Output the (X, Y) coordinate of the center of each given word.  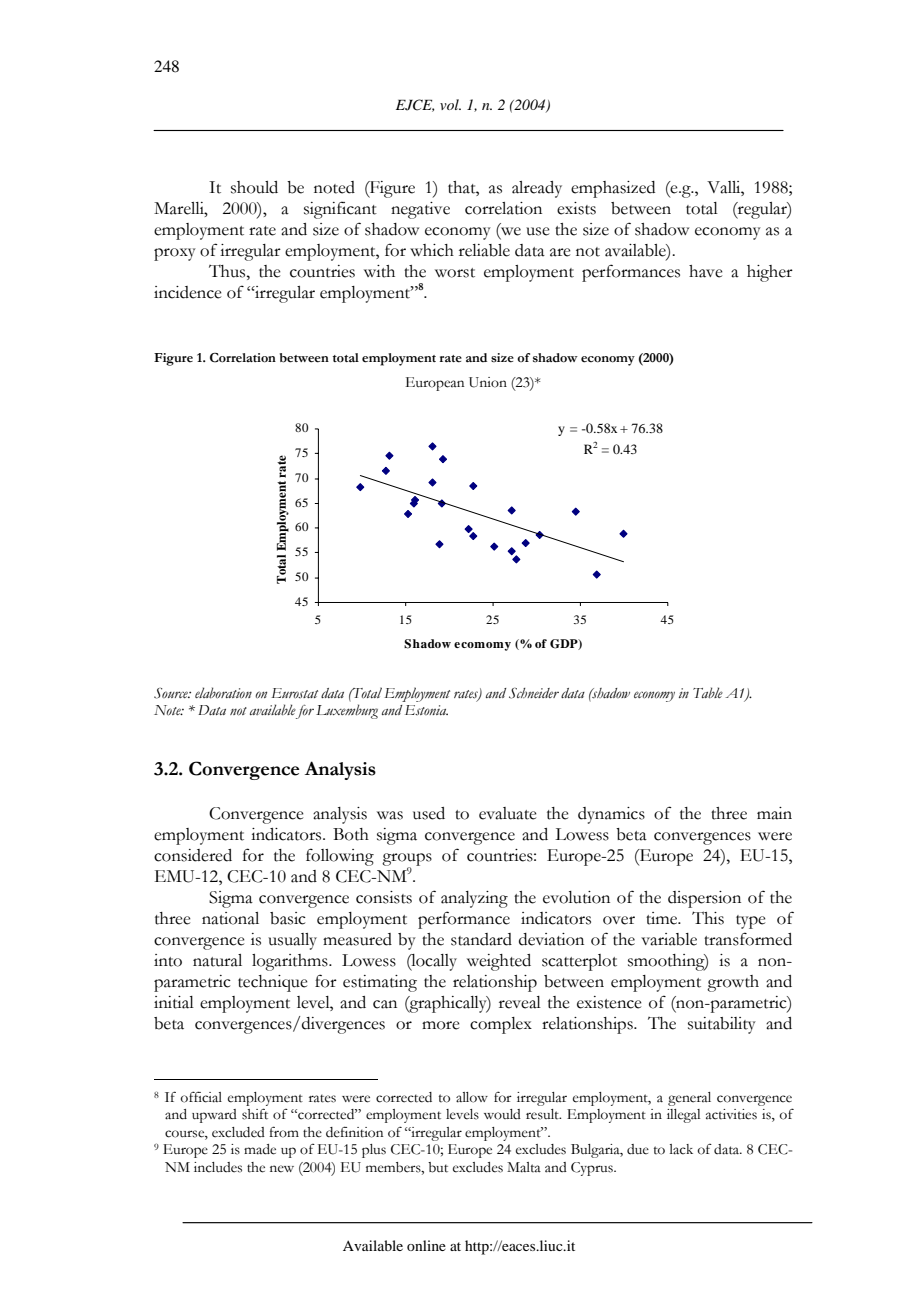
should (254, 187)
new (282, 1169)
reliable (484, 250)
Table (708, 693)
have (706, 271)
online (426, 1245)
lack (681, 1149)
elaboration (223, 693)
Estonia (426, 710)
